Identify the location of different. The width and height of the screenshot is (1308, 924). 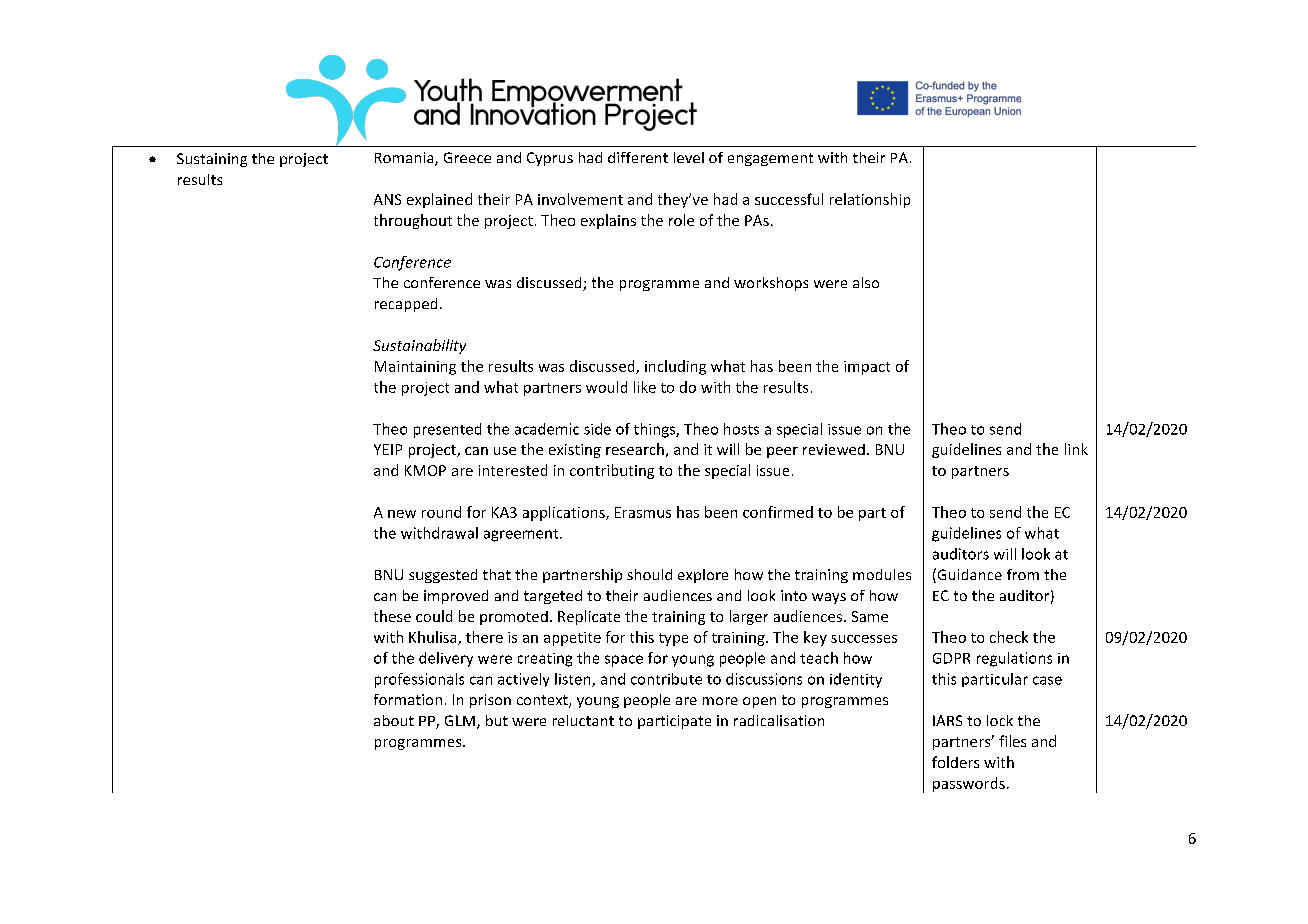
(638, 157).
